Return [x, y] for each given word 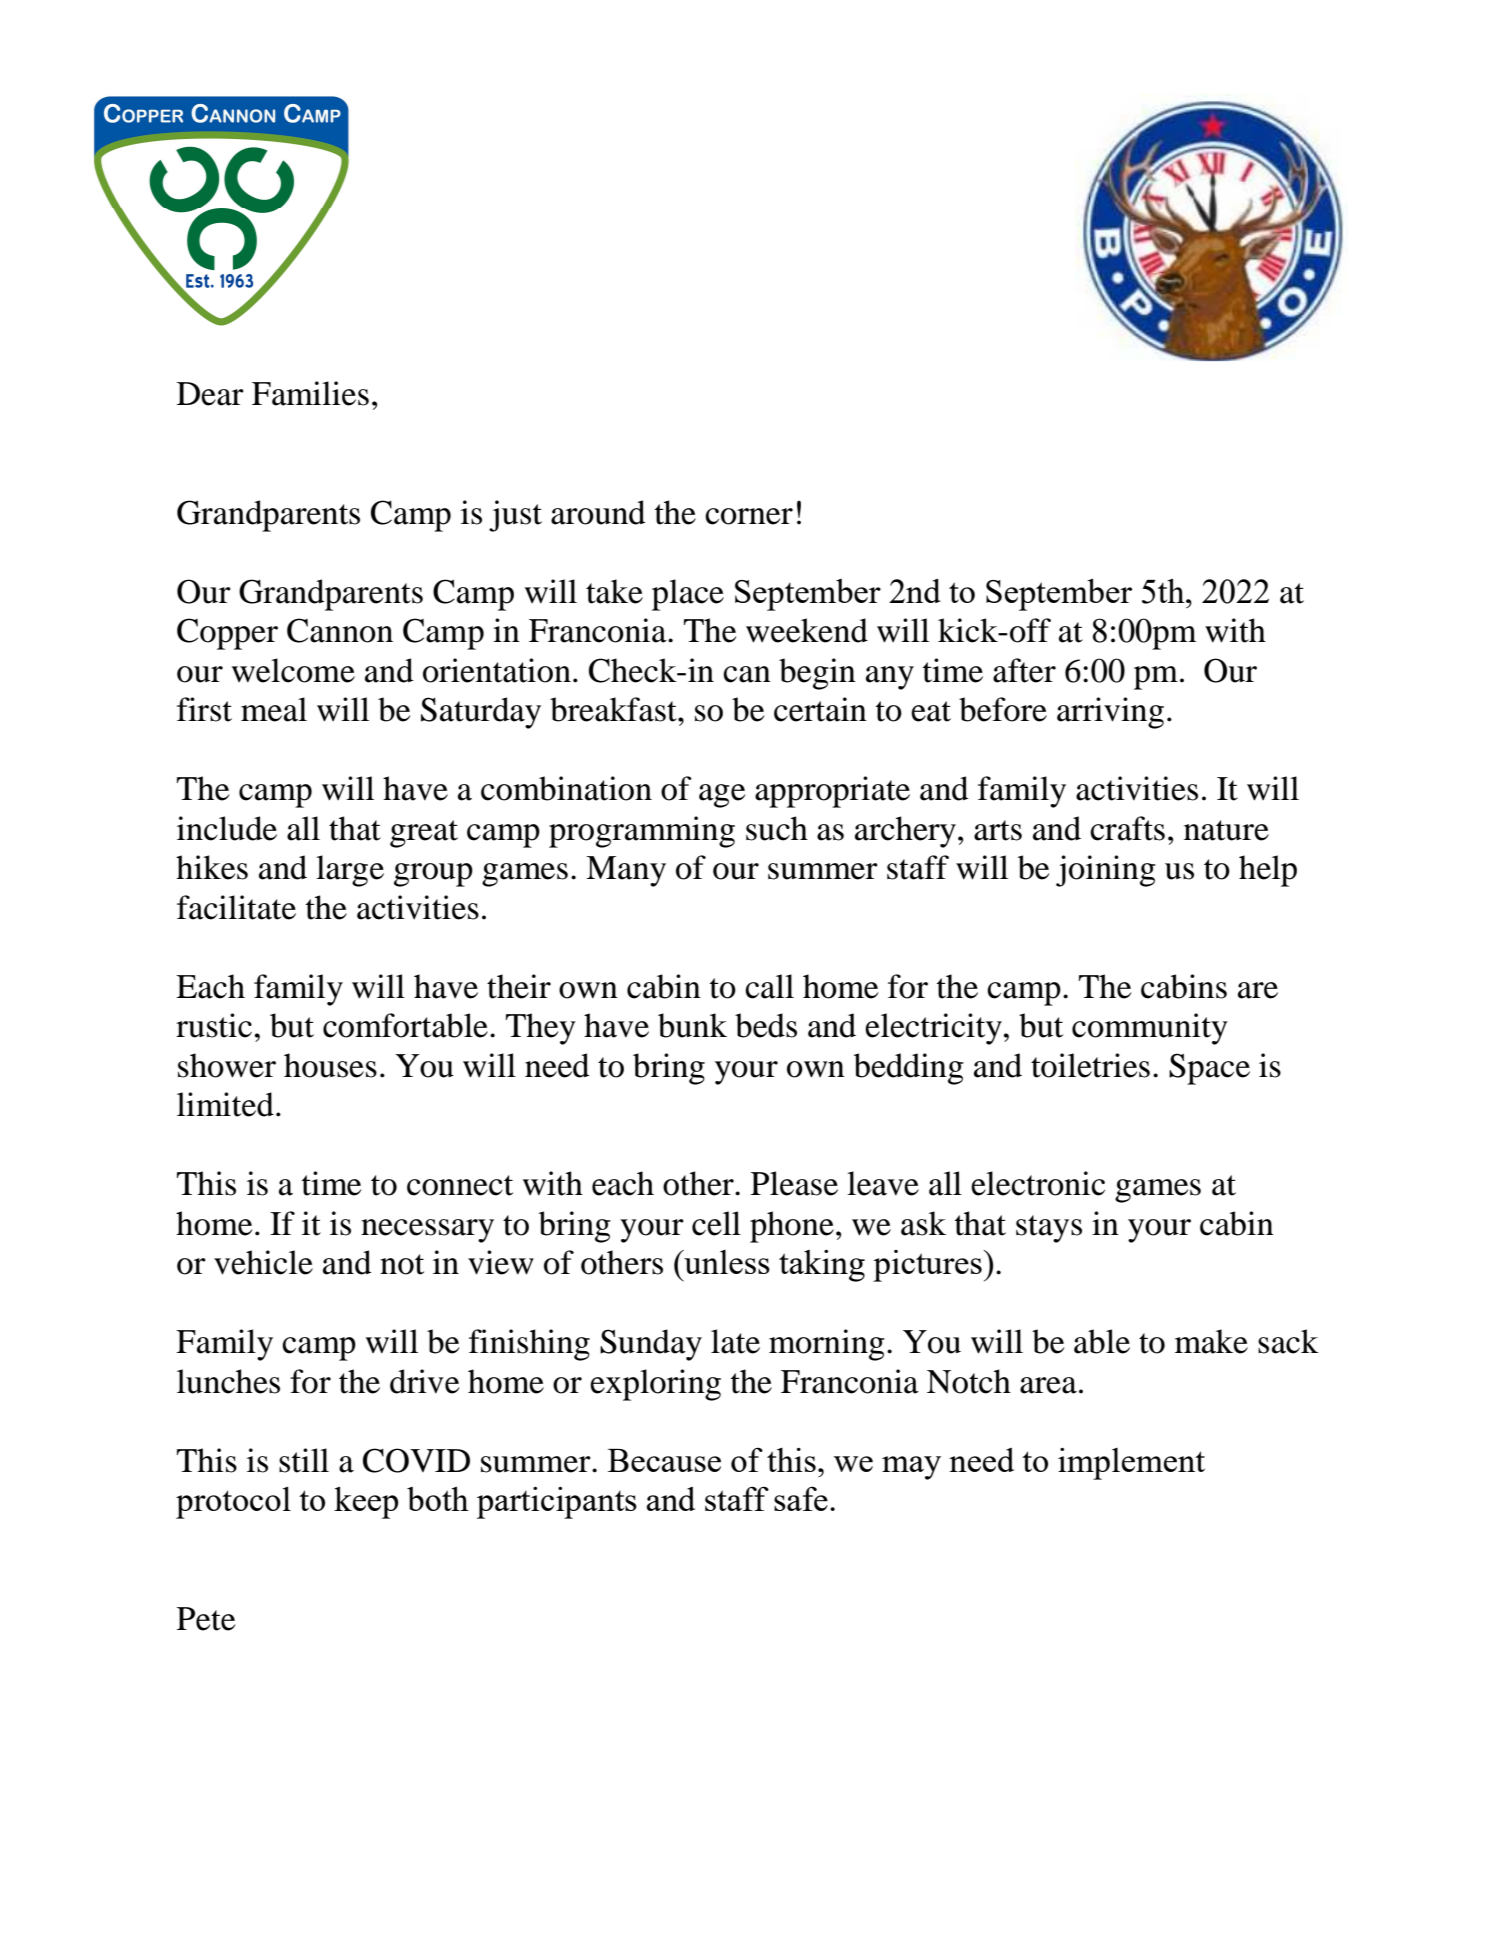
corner [749, 516]
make [1211, 1341]
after [1024, 670]
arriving [1110, 713]
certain [820, 709]
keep [366, 1503]
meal [274, 709]
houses [330, 1065]
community [1150, 1029]
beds [766, 1025]
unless [726, 1262]
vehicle [263, 1262]
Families [310, 393]
